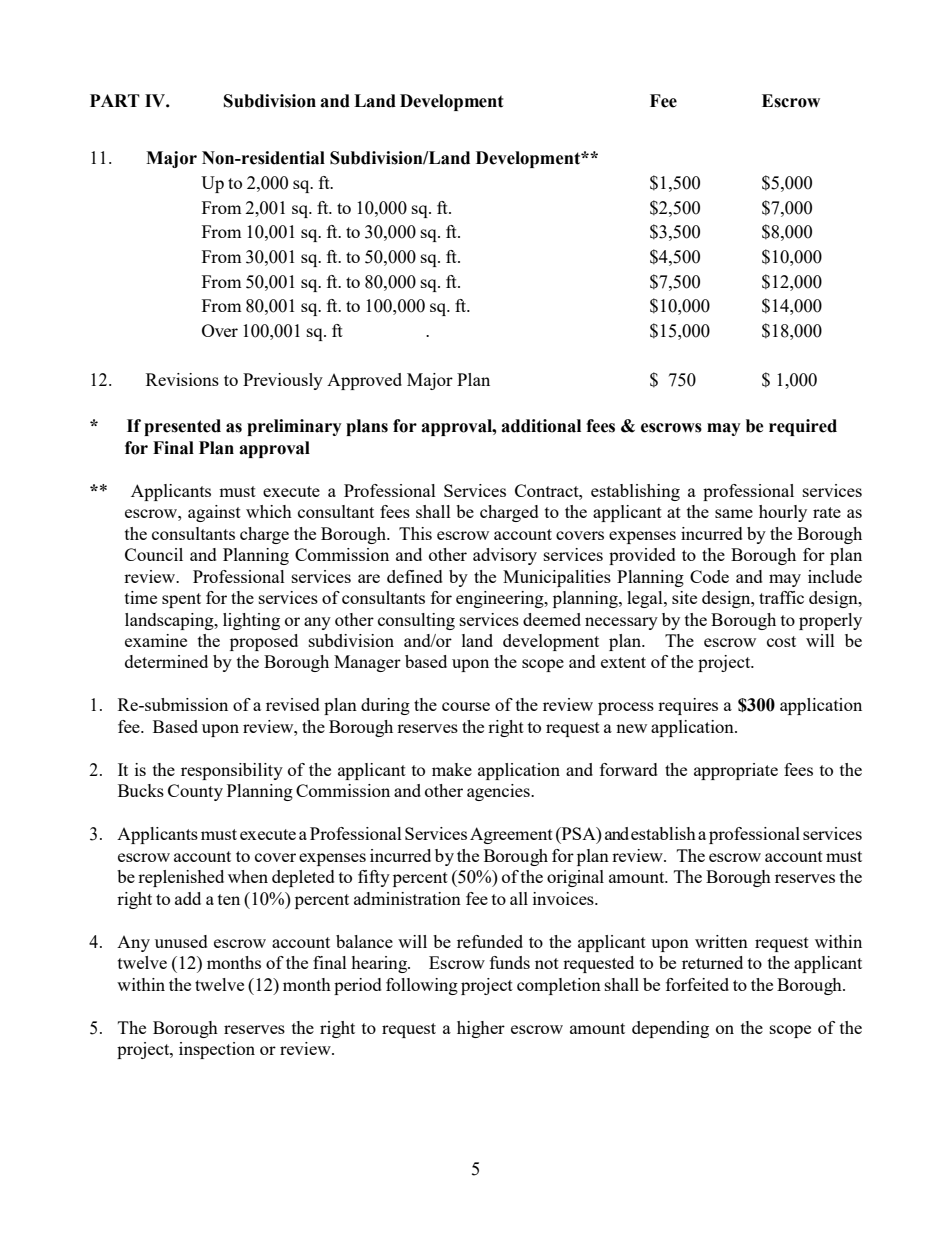 The width and height of the screenshot is (952, 1233). Describe the element at coordinates (541, 426) in the screenshot. I see `additional` at that location.
